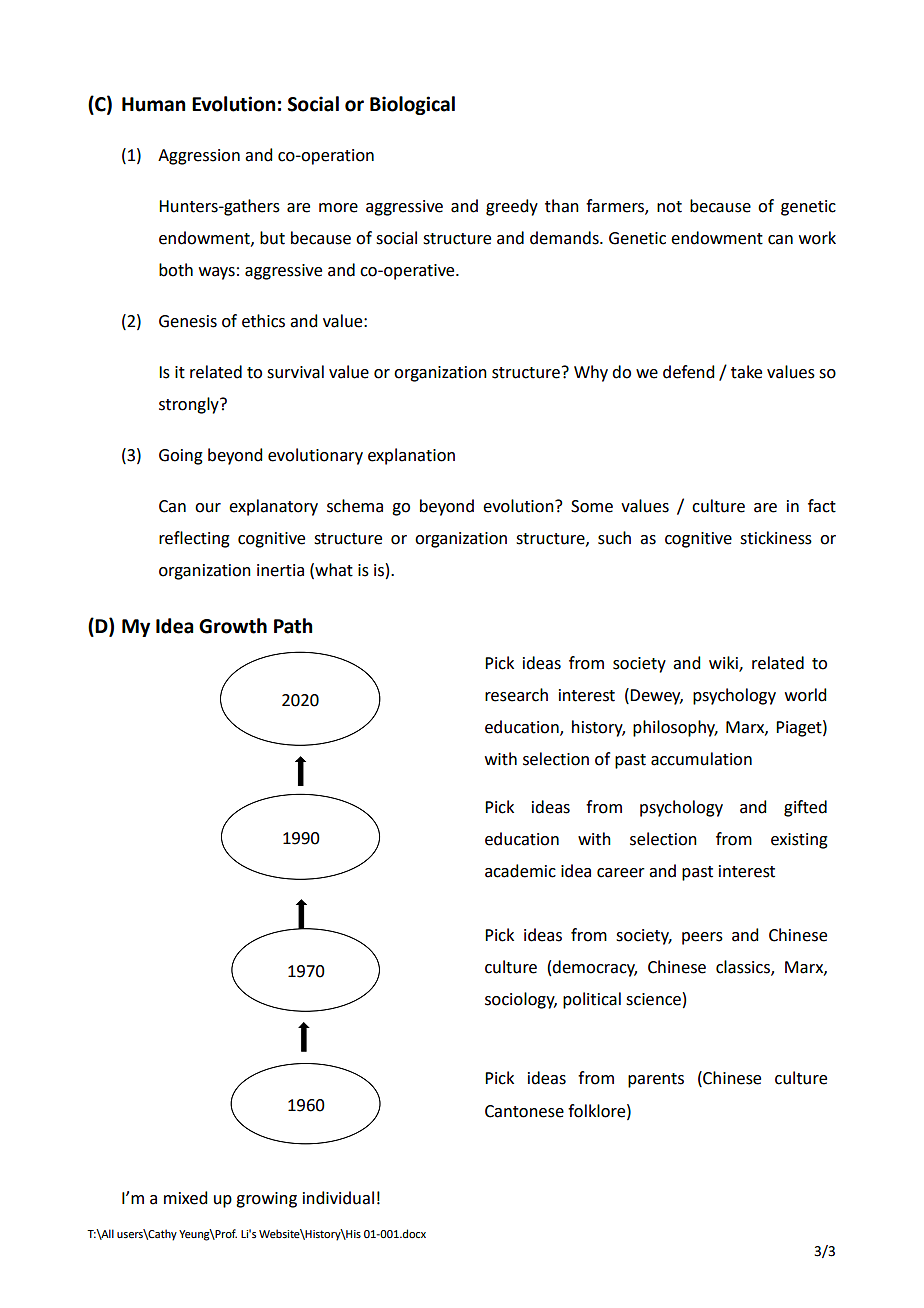 This screenshot has height=1308, width=924. Describe the element at coordinates (266, 1200) in the screenshot. I see `growing` at that location.
